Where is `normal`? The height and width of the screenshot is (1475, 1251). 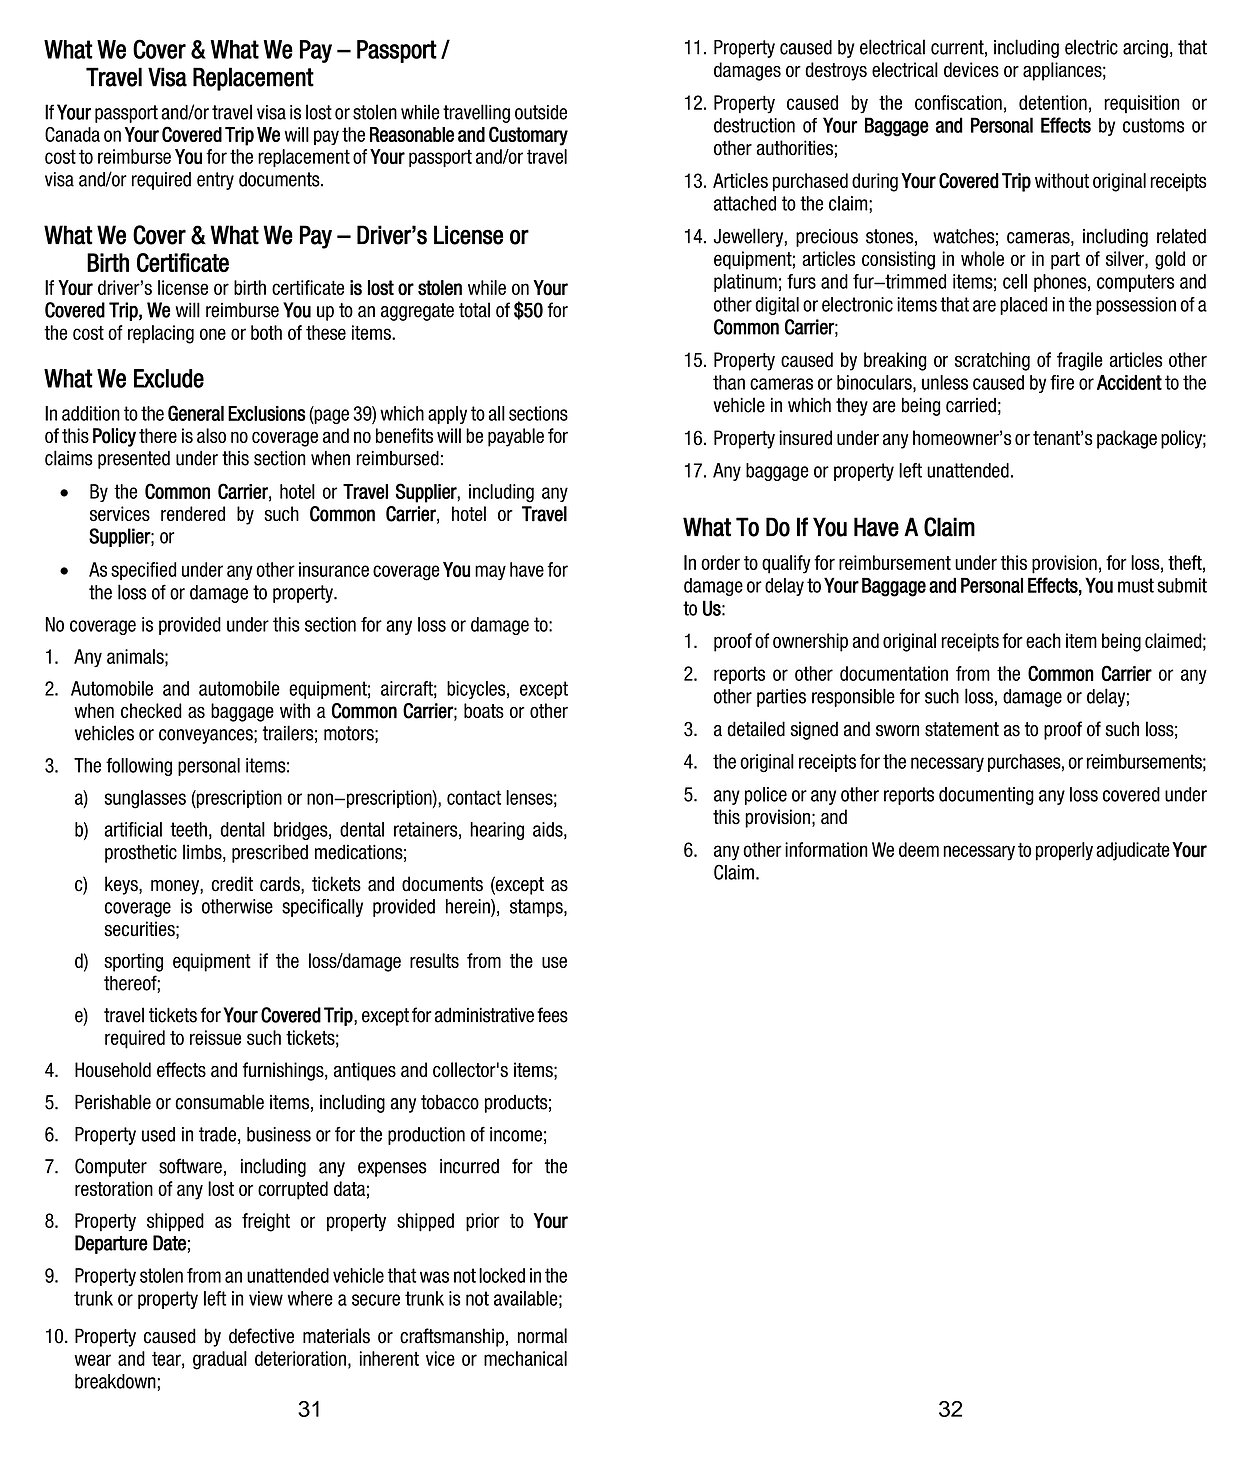
normal is located at coordinates (542, 1336).
